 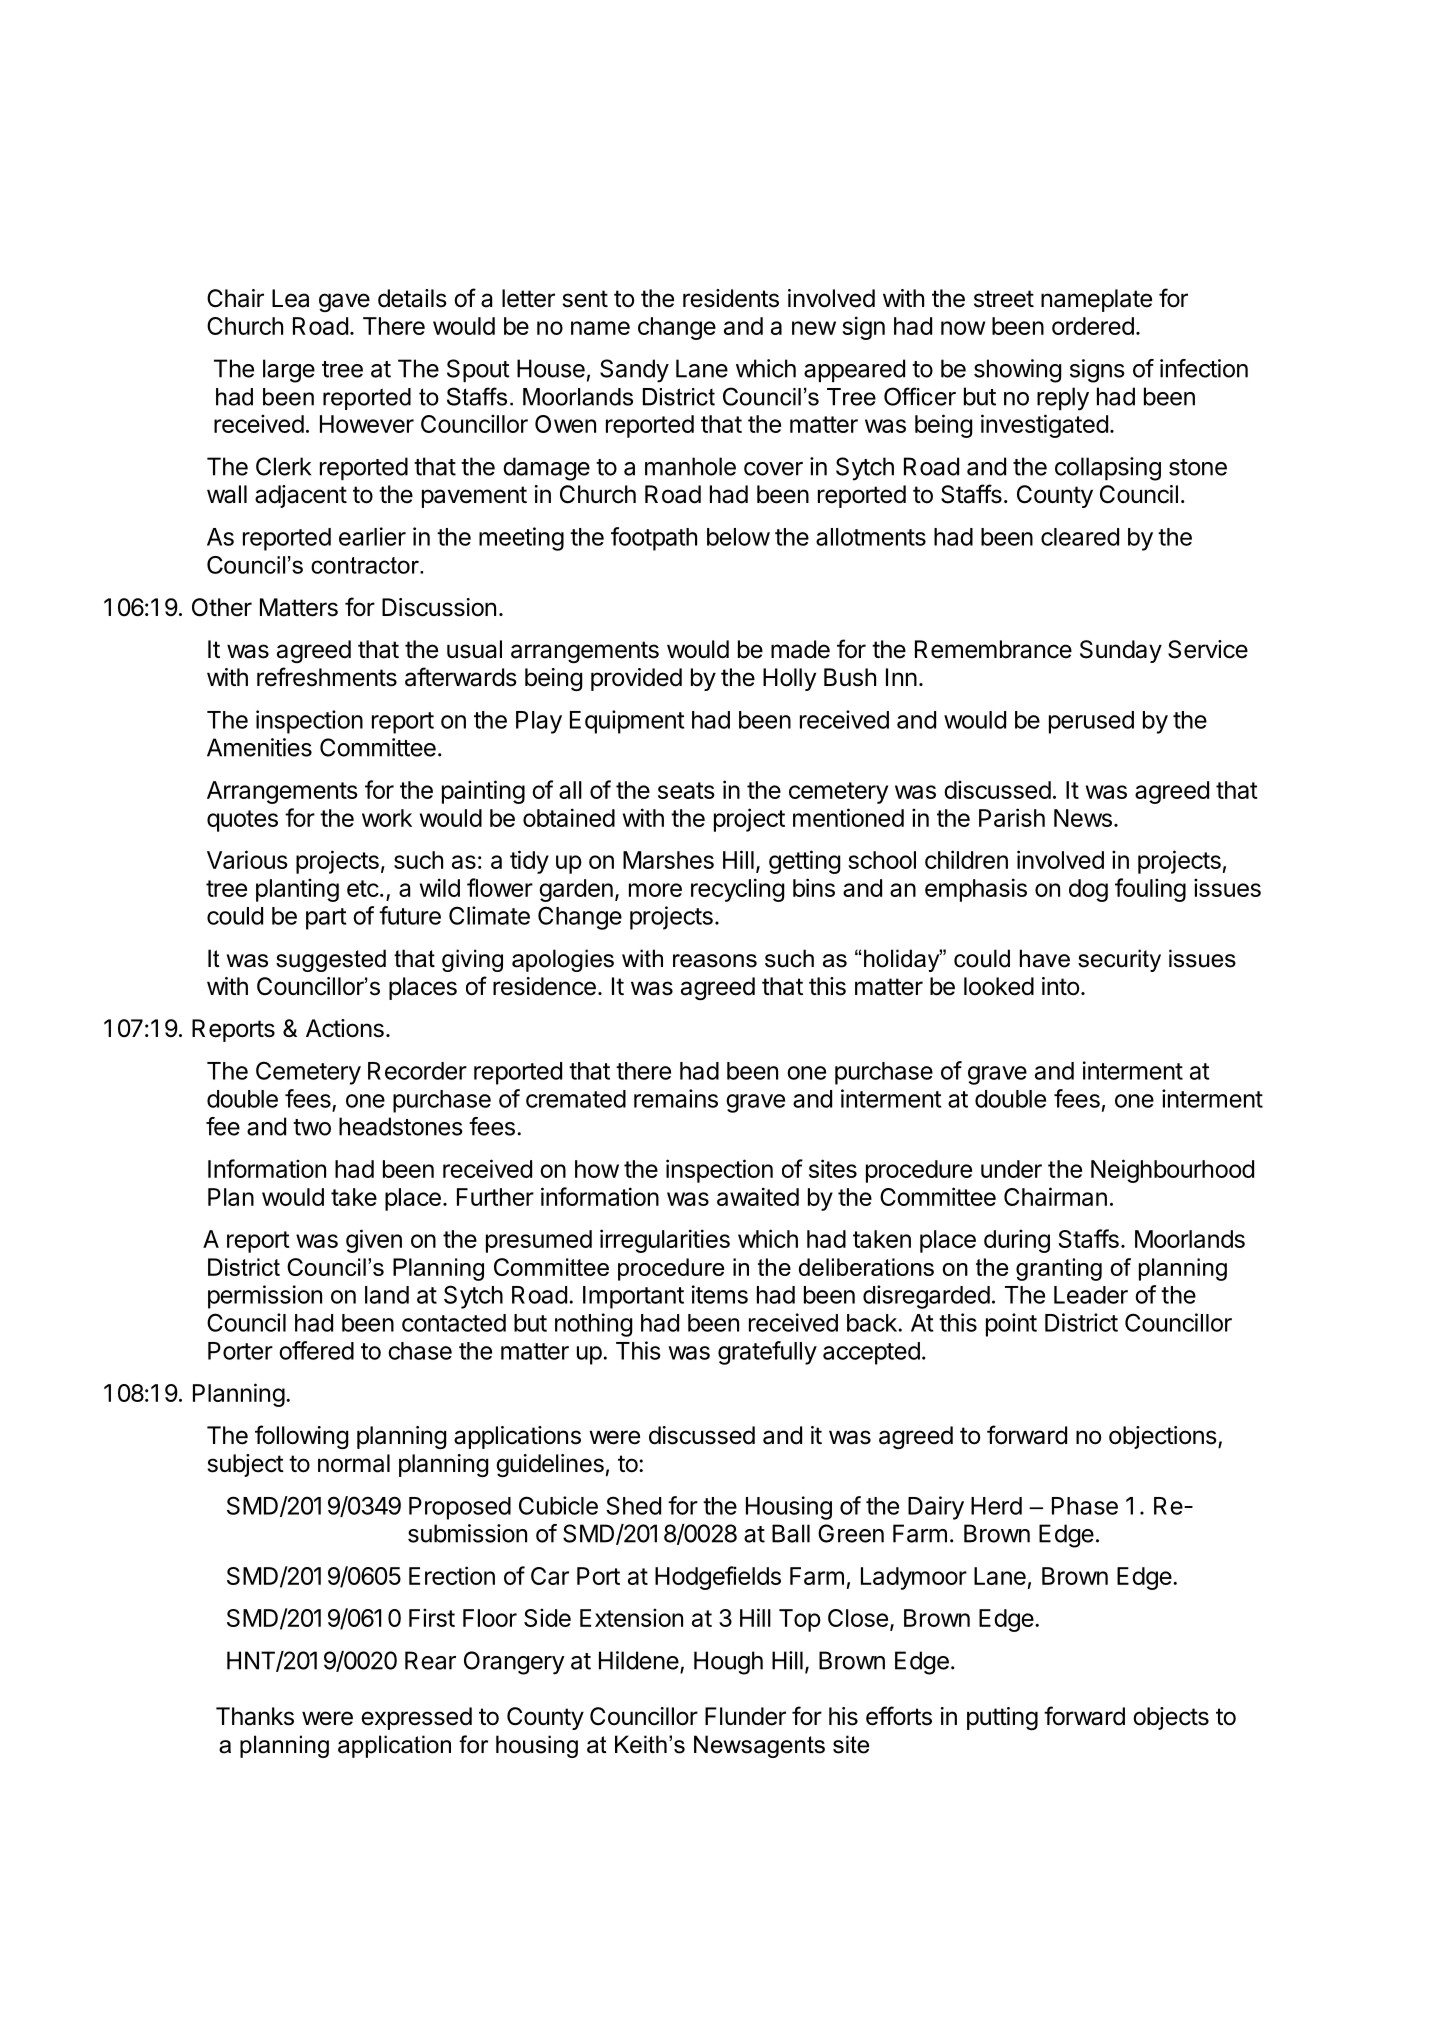 I want to click on recycling, so click(x=737, y=890).
